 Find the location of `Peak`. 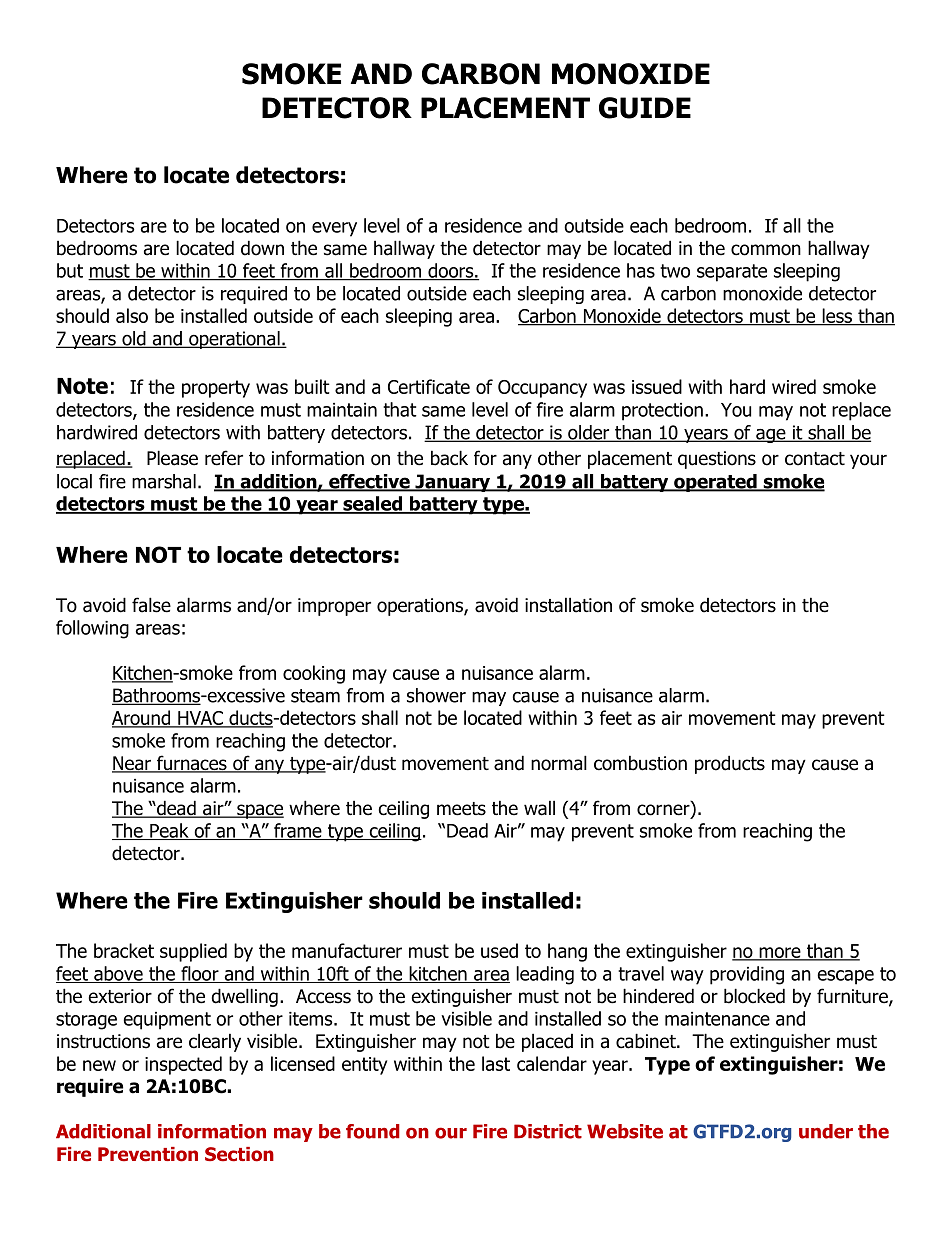

Peak is located at coordinates (169, 831).
